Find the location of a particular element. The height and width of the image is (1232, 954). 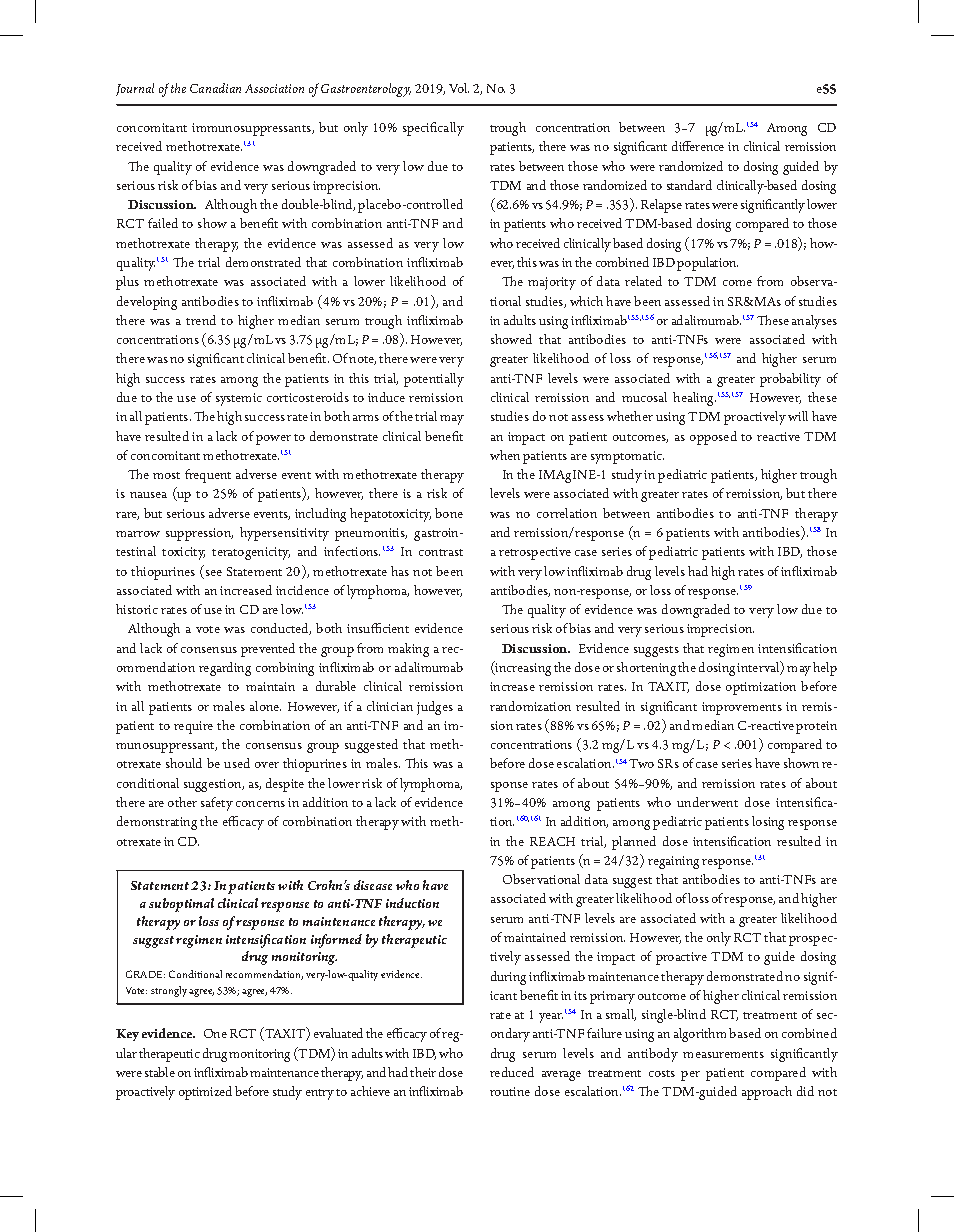

contrast is located at coordinates (441, 552).
